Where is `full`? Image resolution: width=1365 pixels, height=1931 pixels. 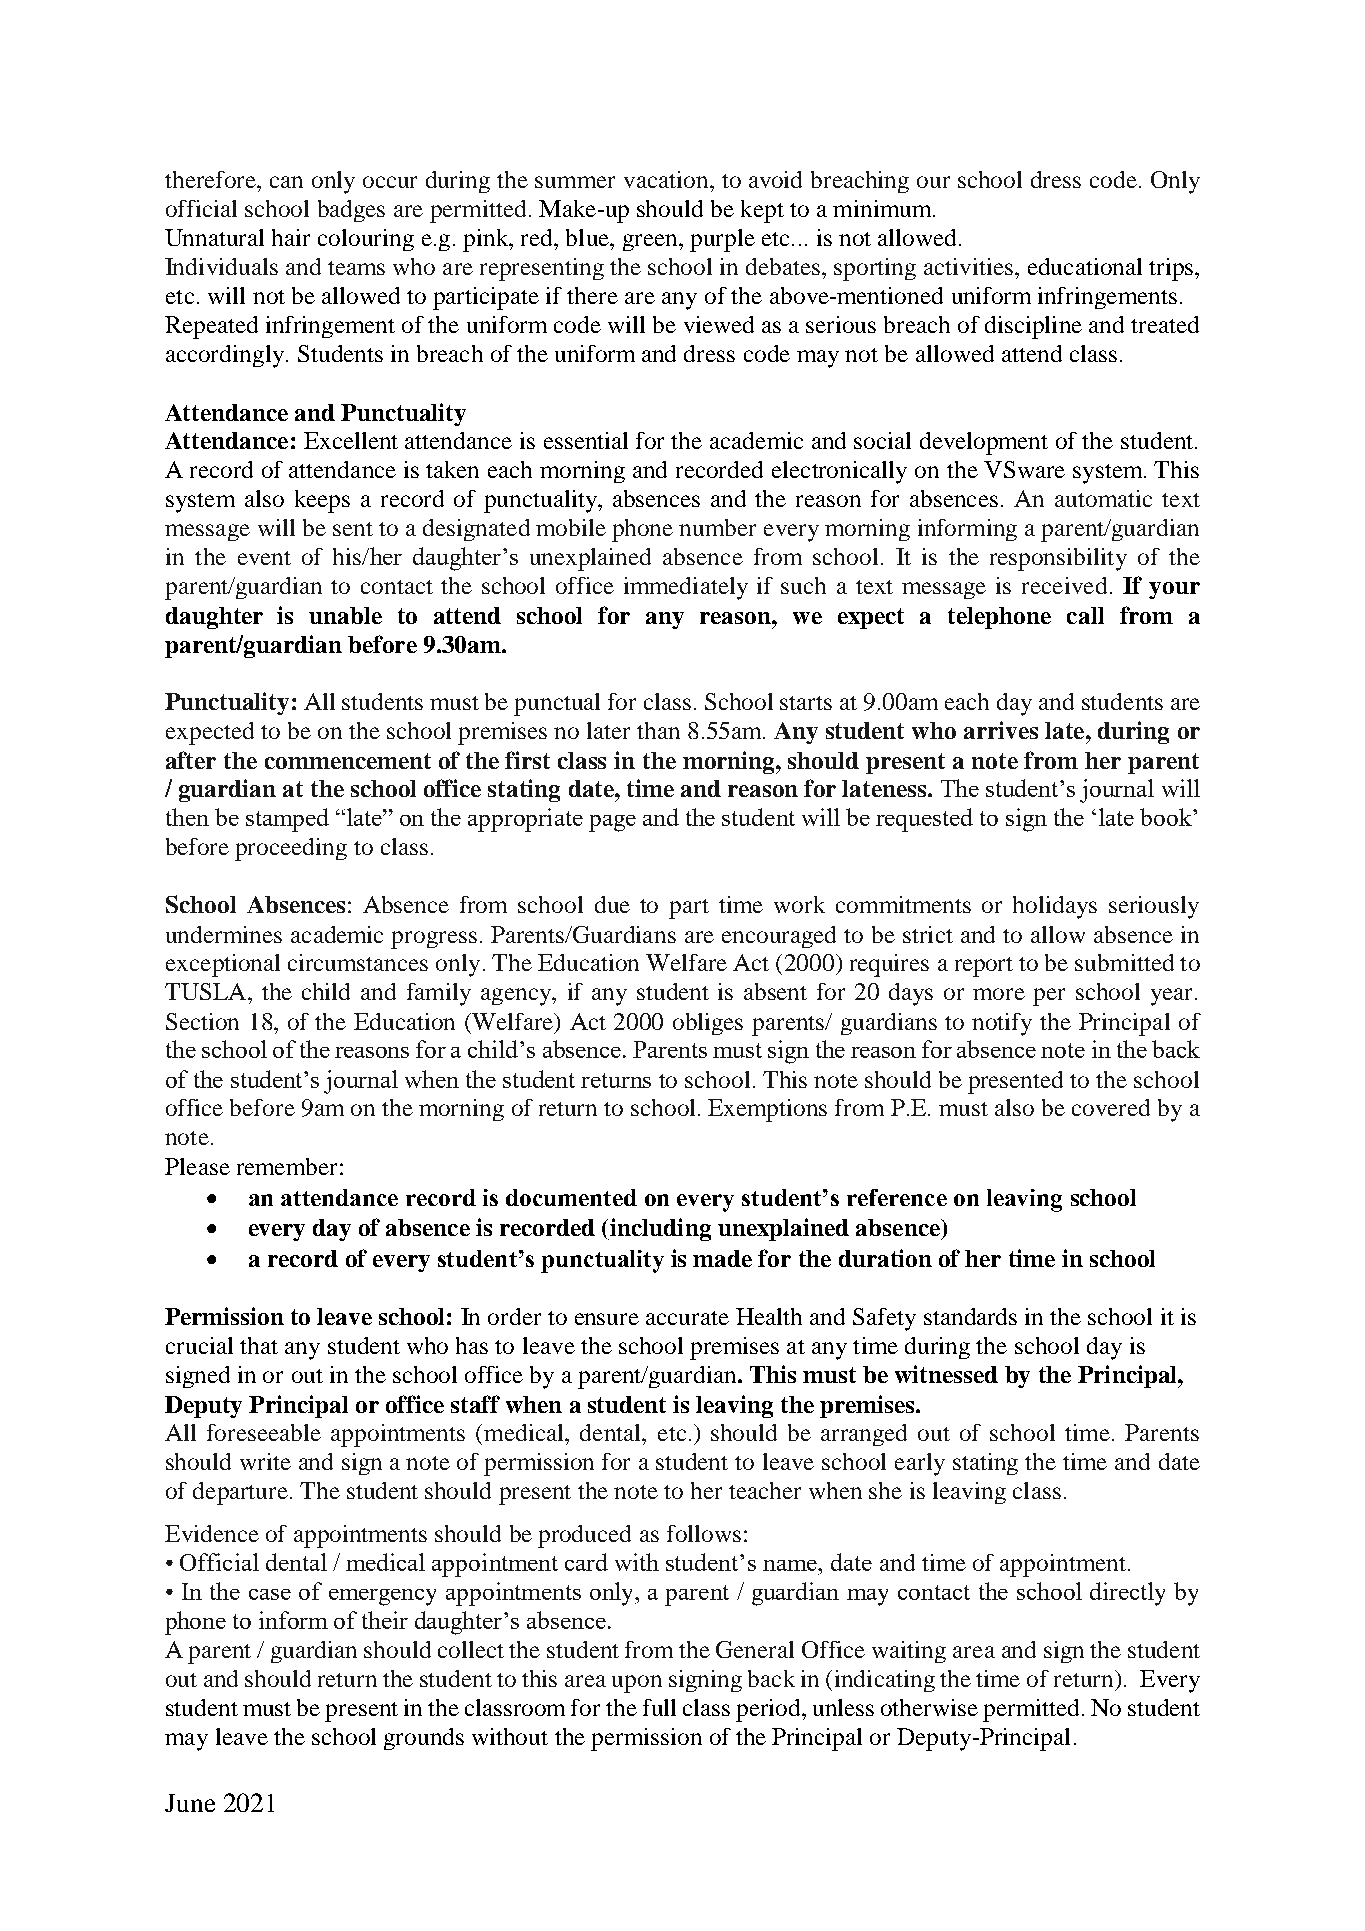
full is located at coordinates (659, 1707).
